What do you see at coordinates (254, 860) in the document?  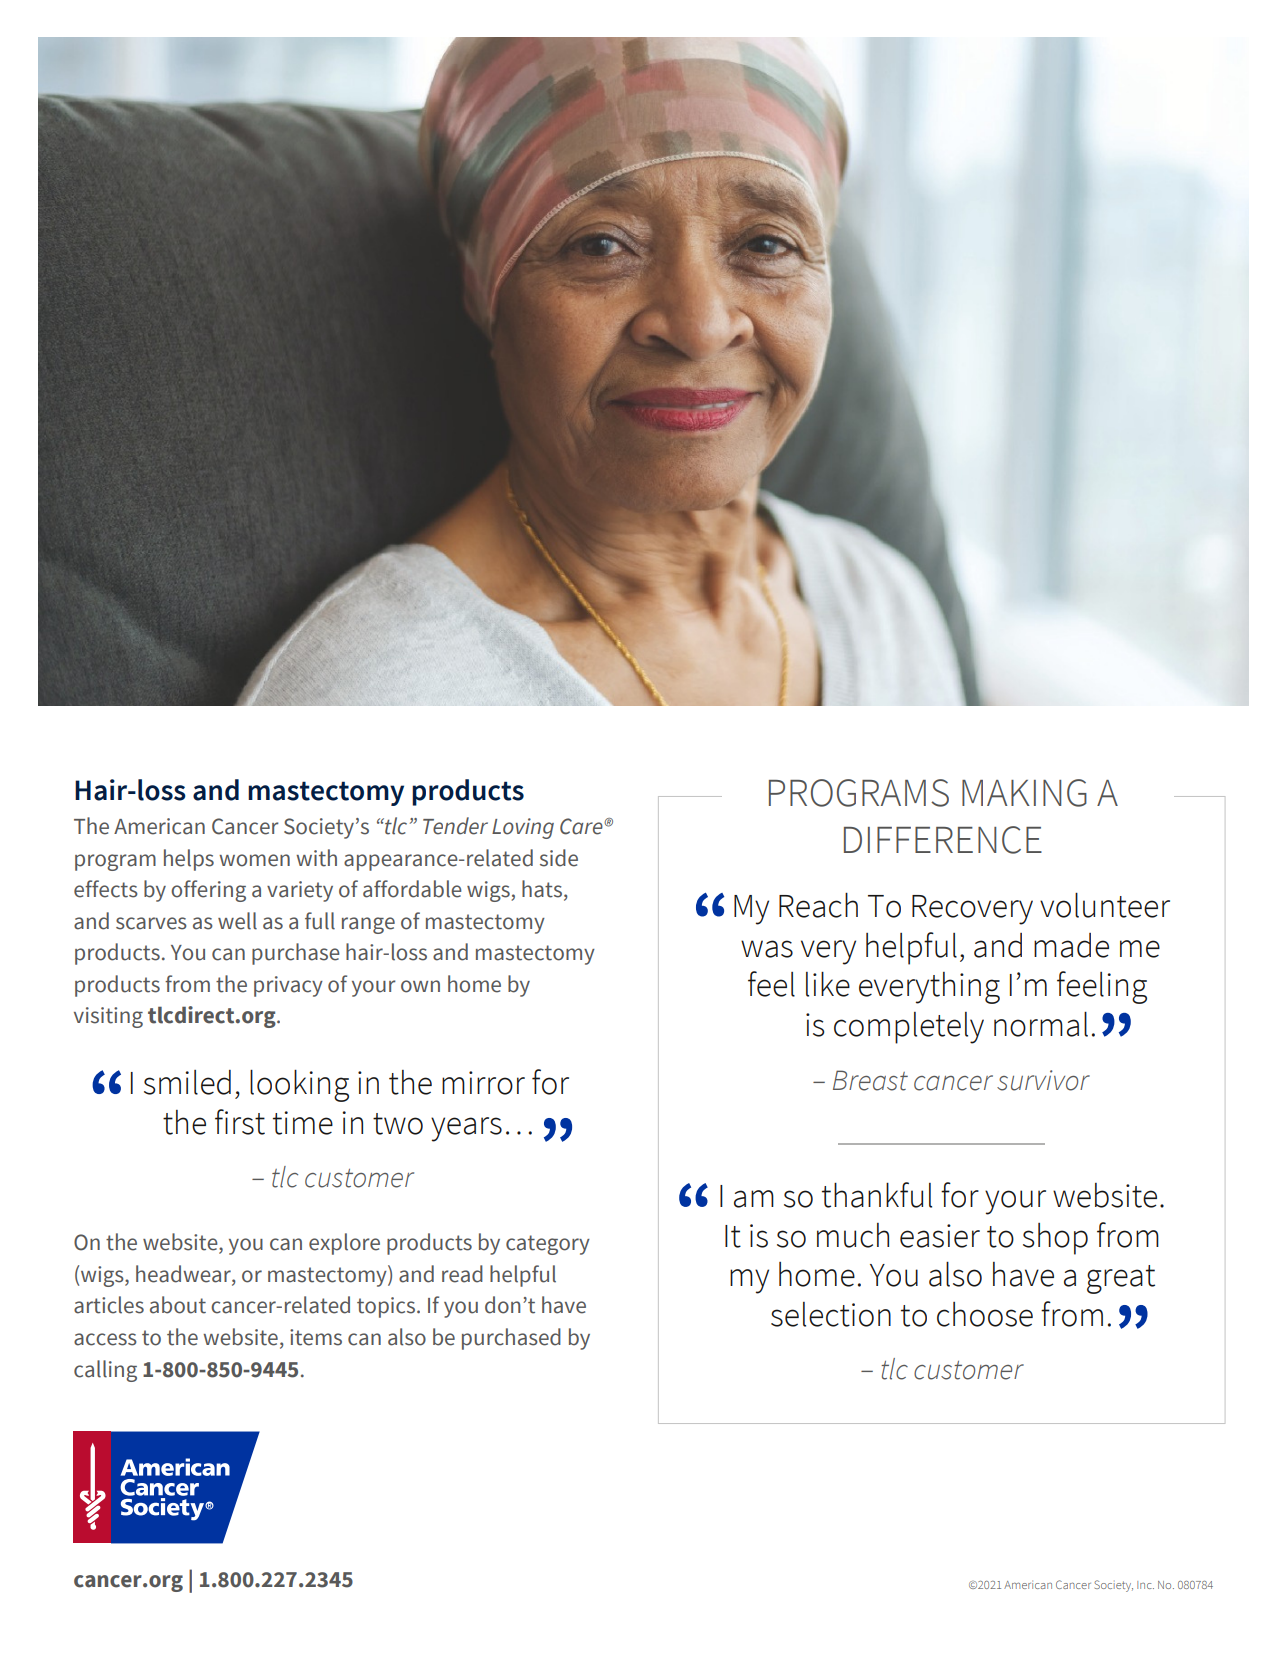 I see `women` at bounding box center [254, 860].
